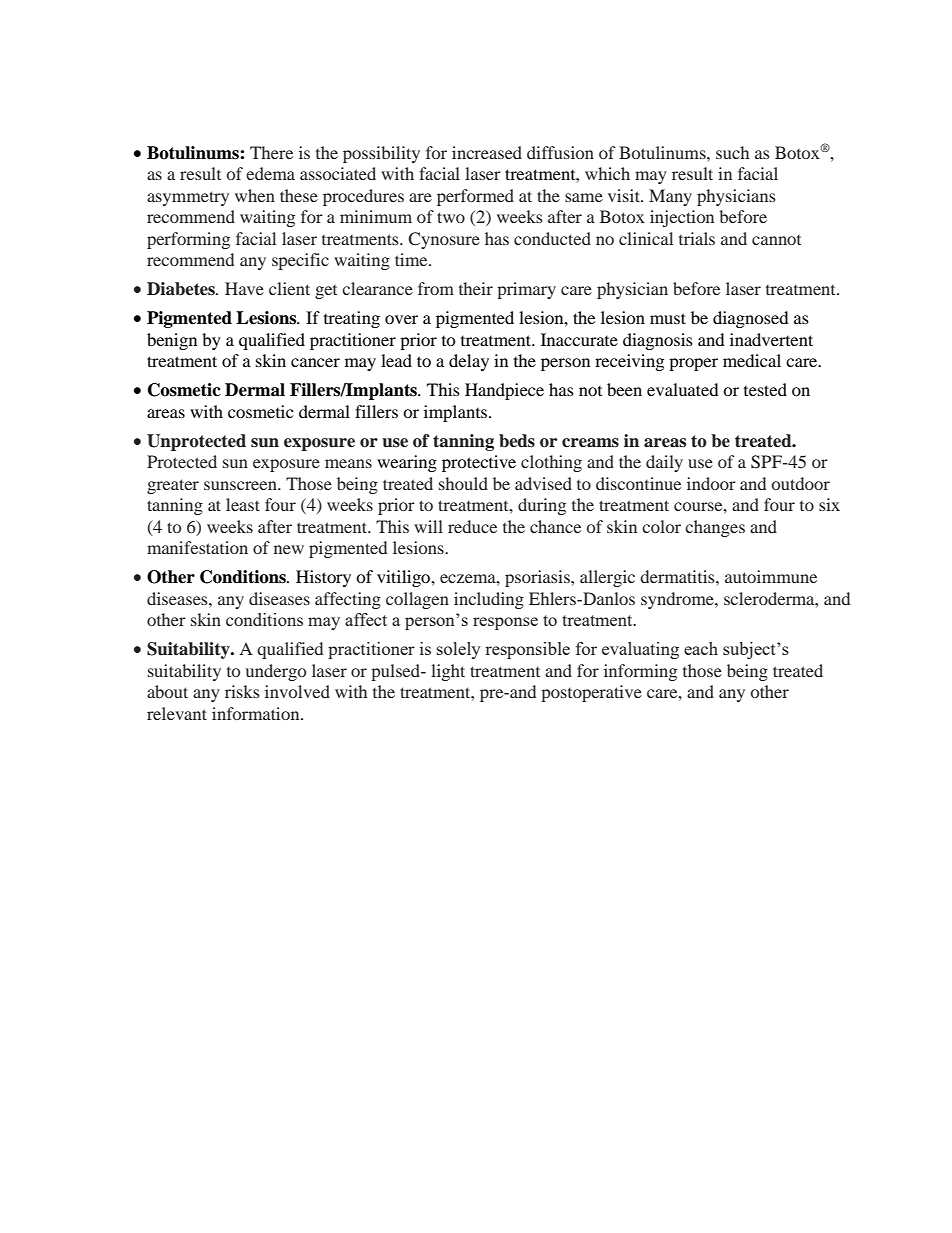 The image size is (952, 1233). Describe the element at coordinates (487, 152) in the document. I see `increased` at that location.
